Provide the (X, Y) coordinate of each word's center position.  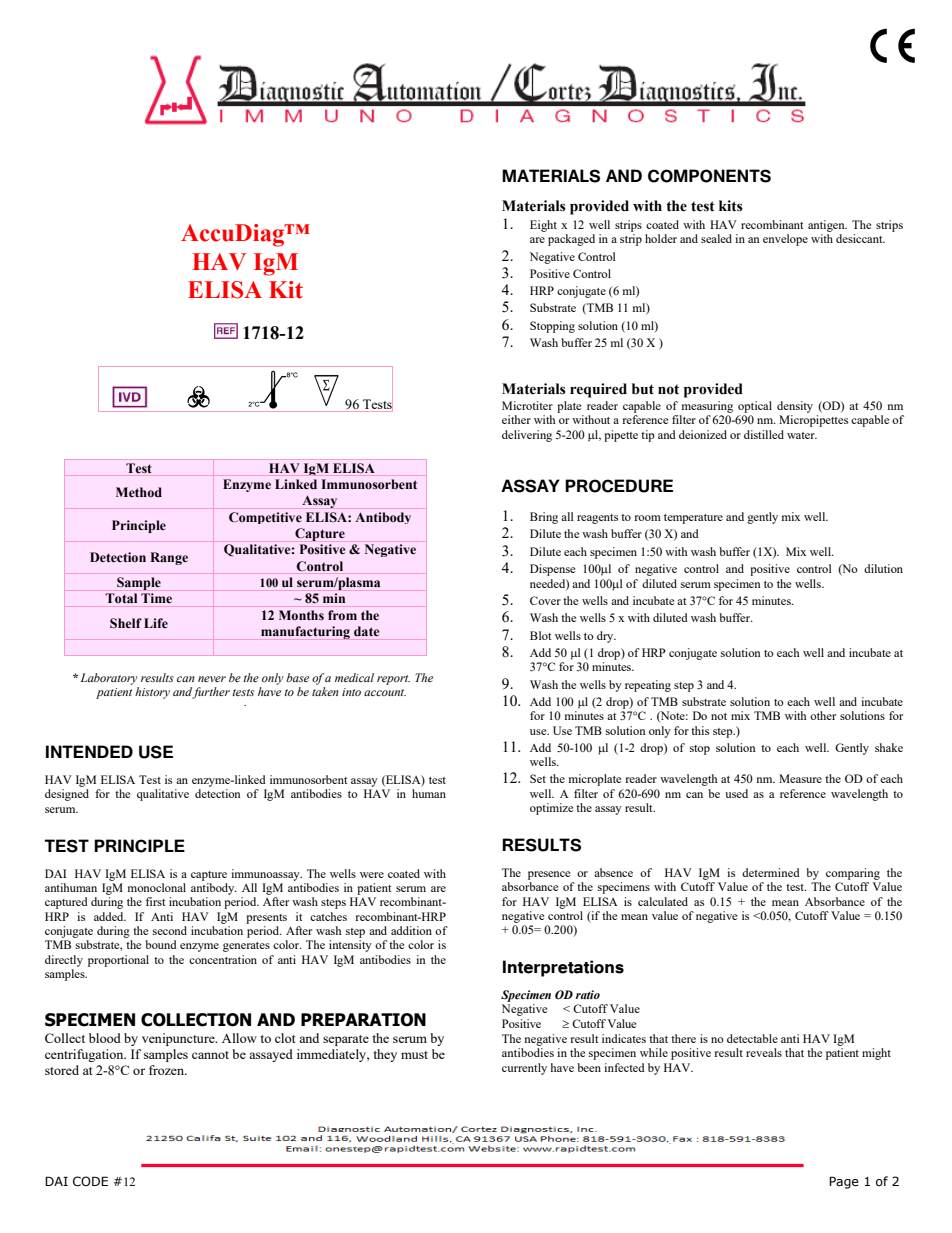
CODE (90, 1181)
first (155, 901)
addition (411, 930)
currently (524, 1069)
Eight (543, 226)
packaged (571, 240)
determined (771, 872)
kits (731, 206)
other (823, 715)
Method (139, 492)
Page (844, 1182)
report (393, 680)
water (802, 435)
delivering (527, 436)
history (152, 693)
